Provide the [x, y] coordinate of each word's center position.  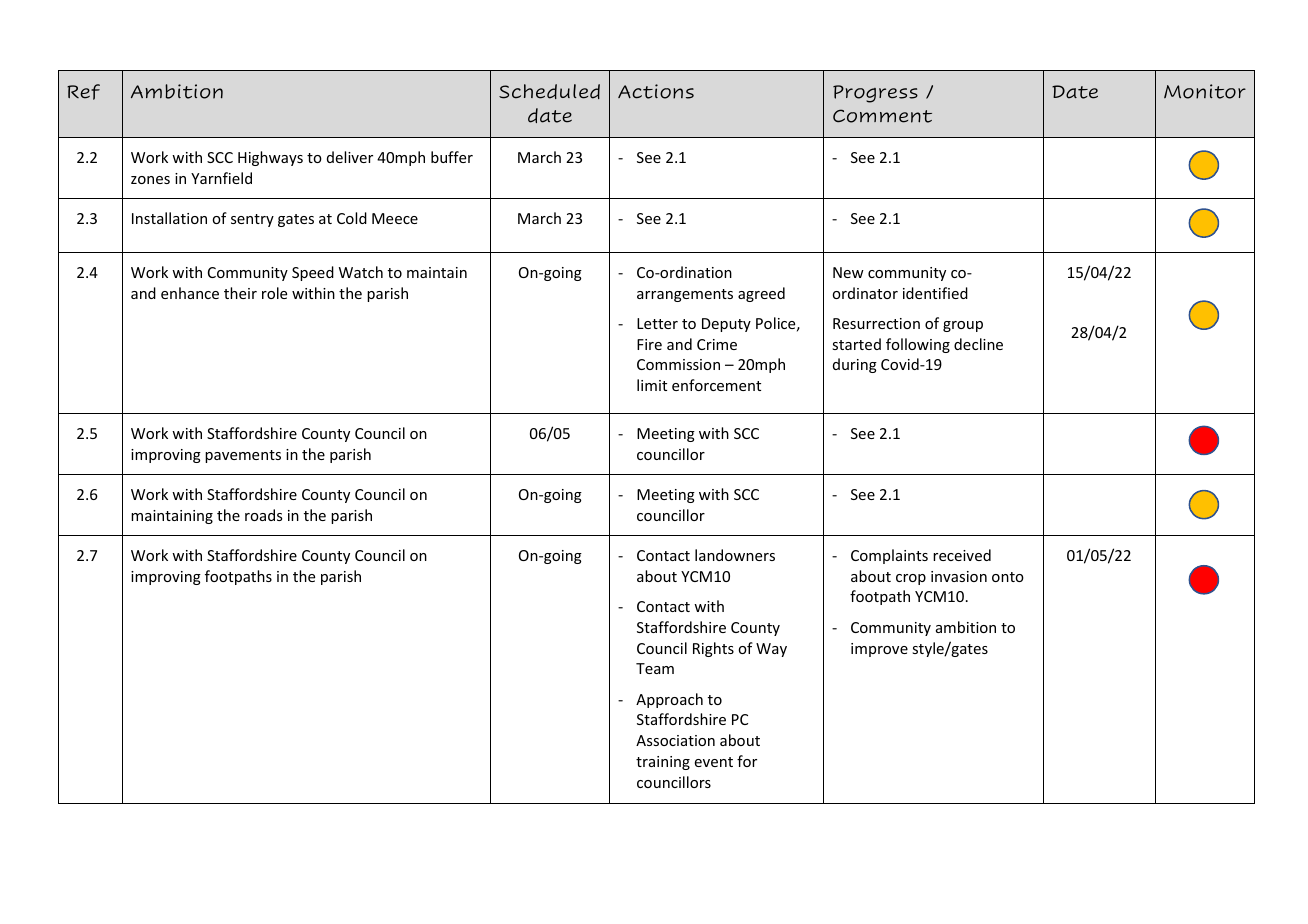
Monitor [1205, 91]
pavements [243, 456]
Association [675, 740]
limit [652, 385]
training [663, 763]
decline [978, 344]
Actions [656, 91]
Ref [83, 92]
